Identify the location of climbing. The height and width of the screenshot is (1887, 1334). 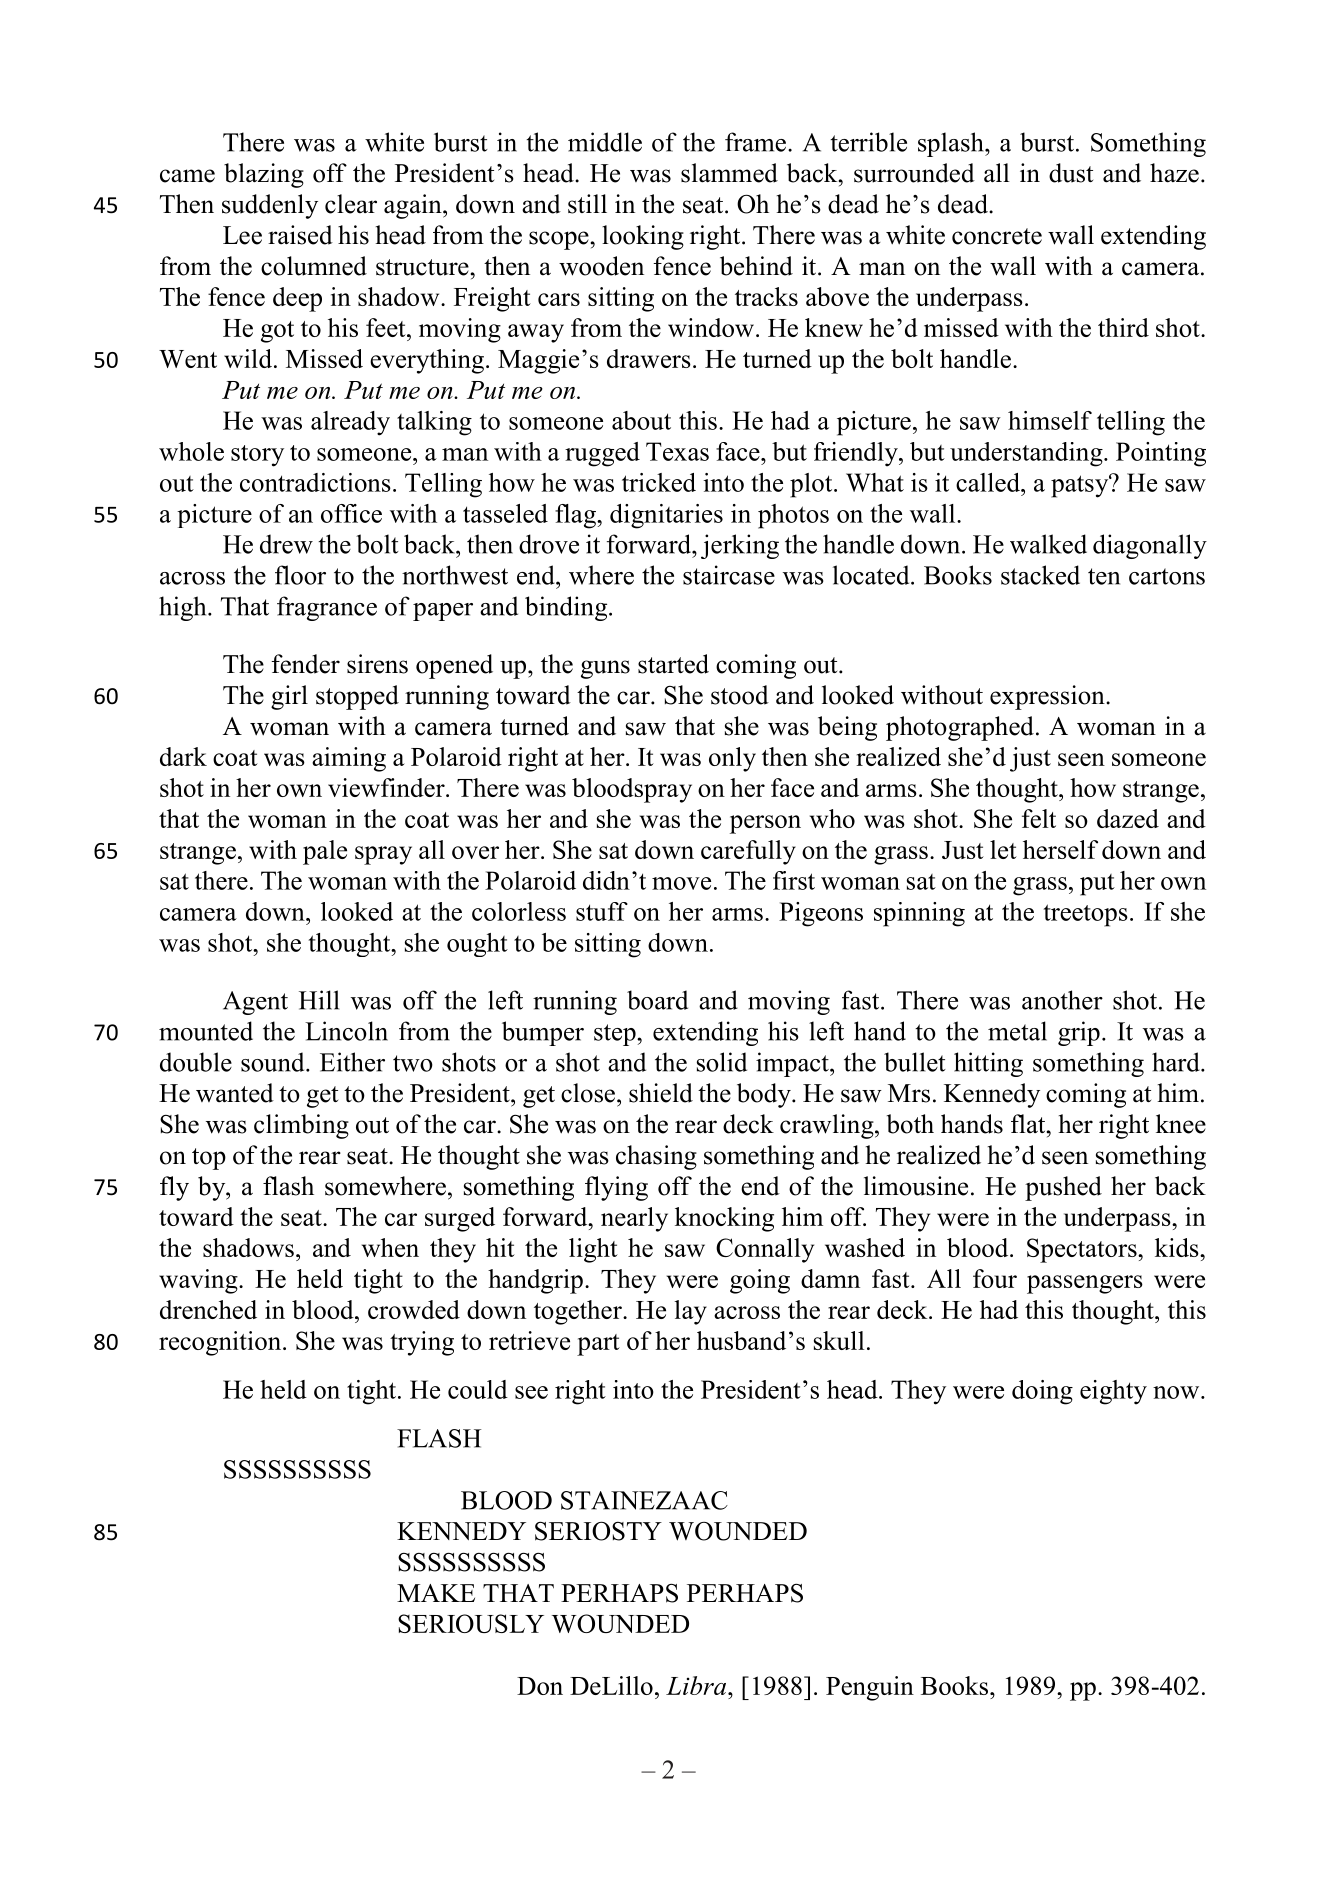
(301, 1126).
